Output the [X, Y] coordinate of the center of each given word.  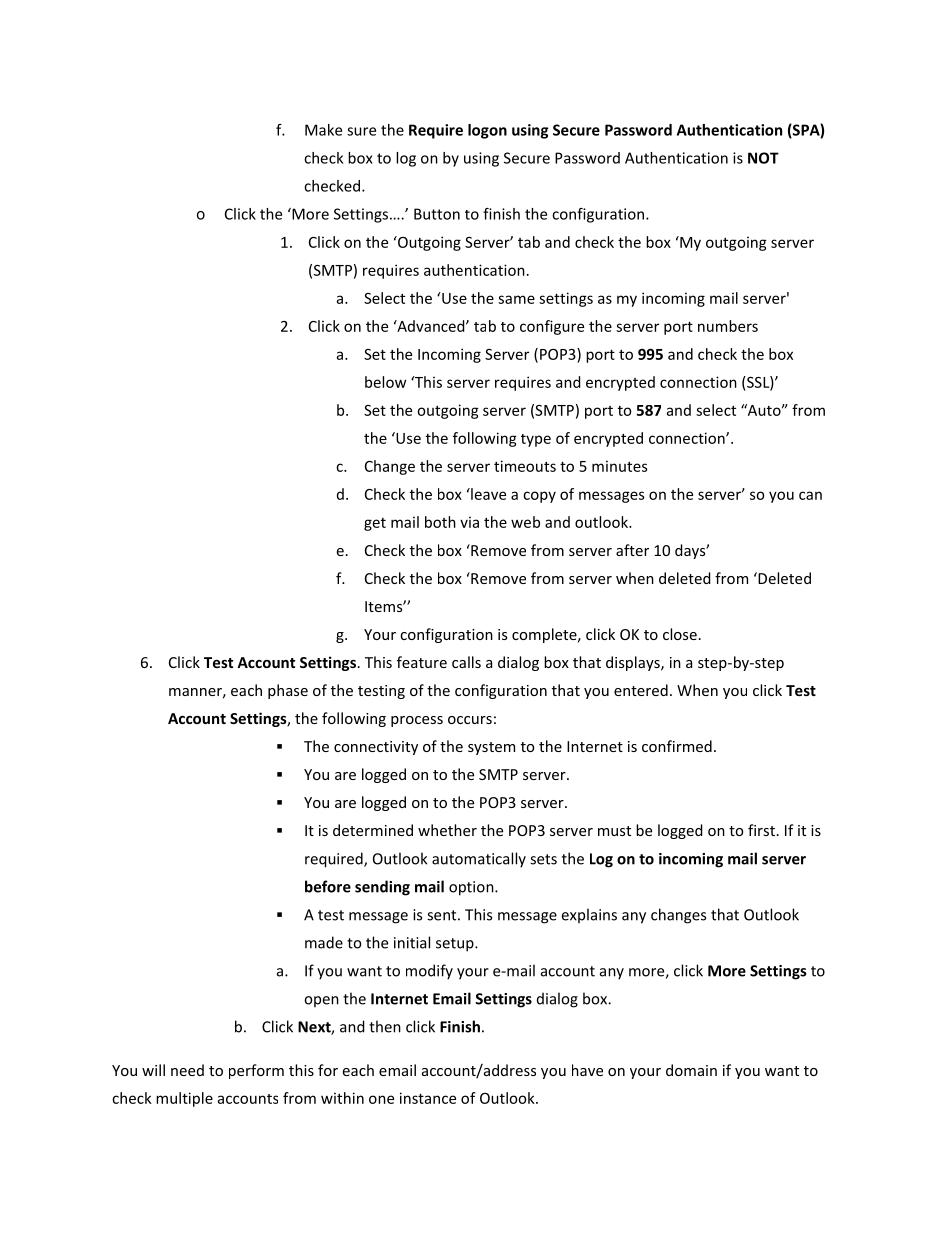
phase [288, 691]
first [761, 830]
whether [447, 830]
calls [466, 662]
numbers [728, 326]
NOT [763, 158]
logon [487, 131]
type [536, 440]
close [680, 634]
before [328, 886]
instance [428, 1098]
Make [323, 130]
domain [691, 1070]
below [385, 382]
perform [256, 1071]
